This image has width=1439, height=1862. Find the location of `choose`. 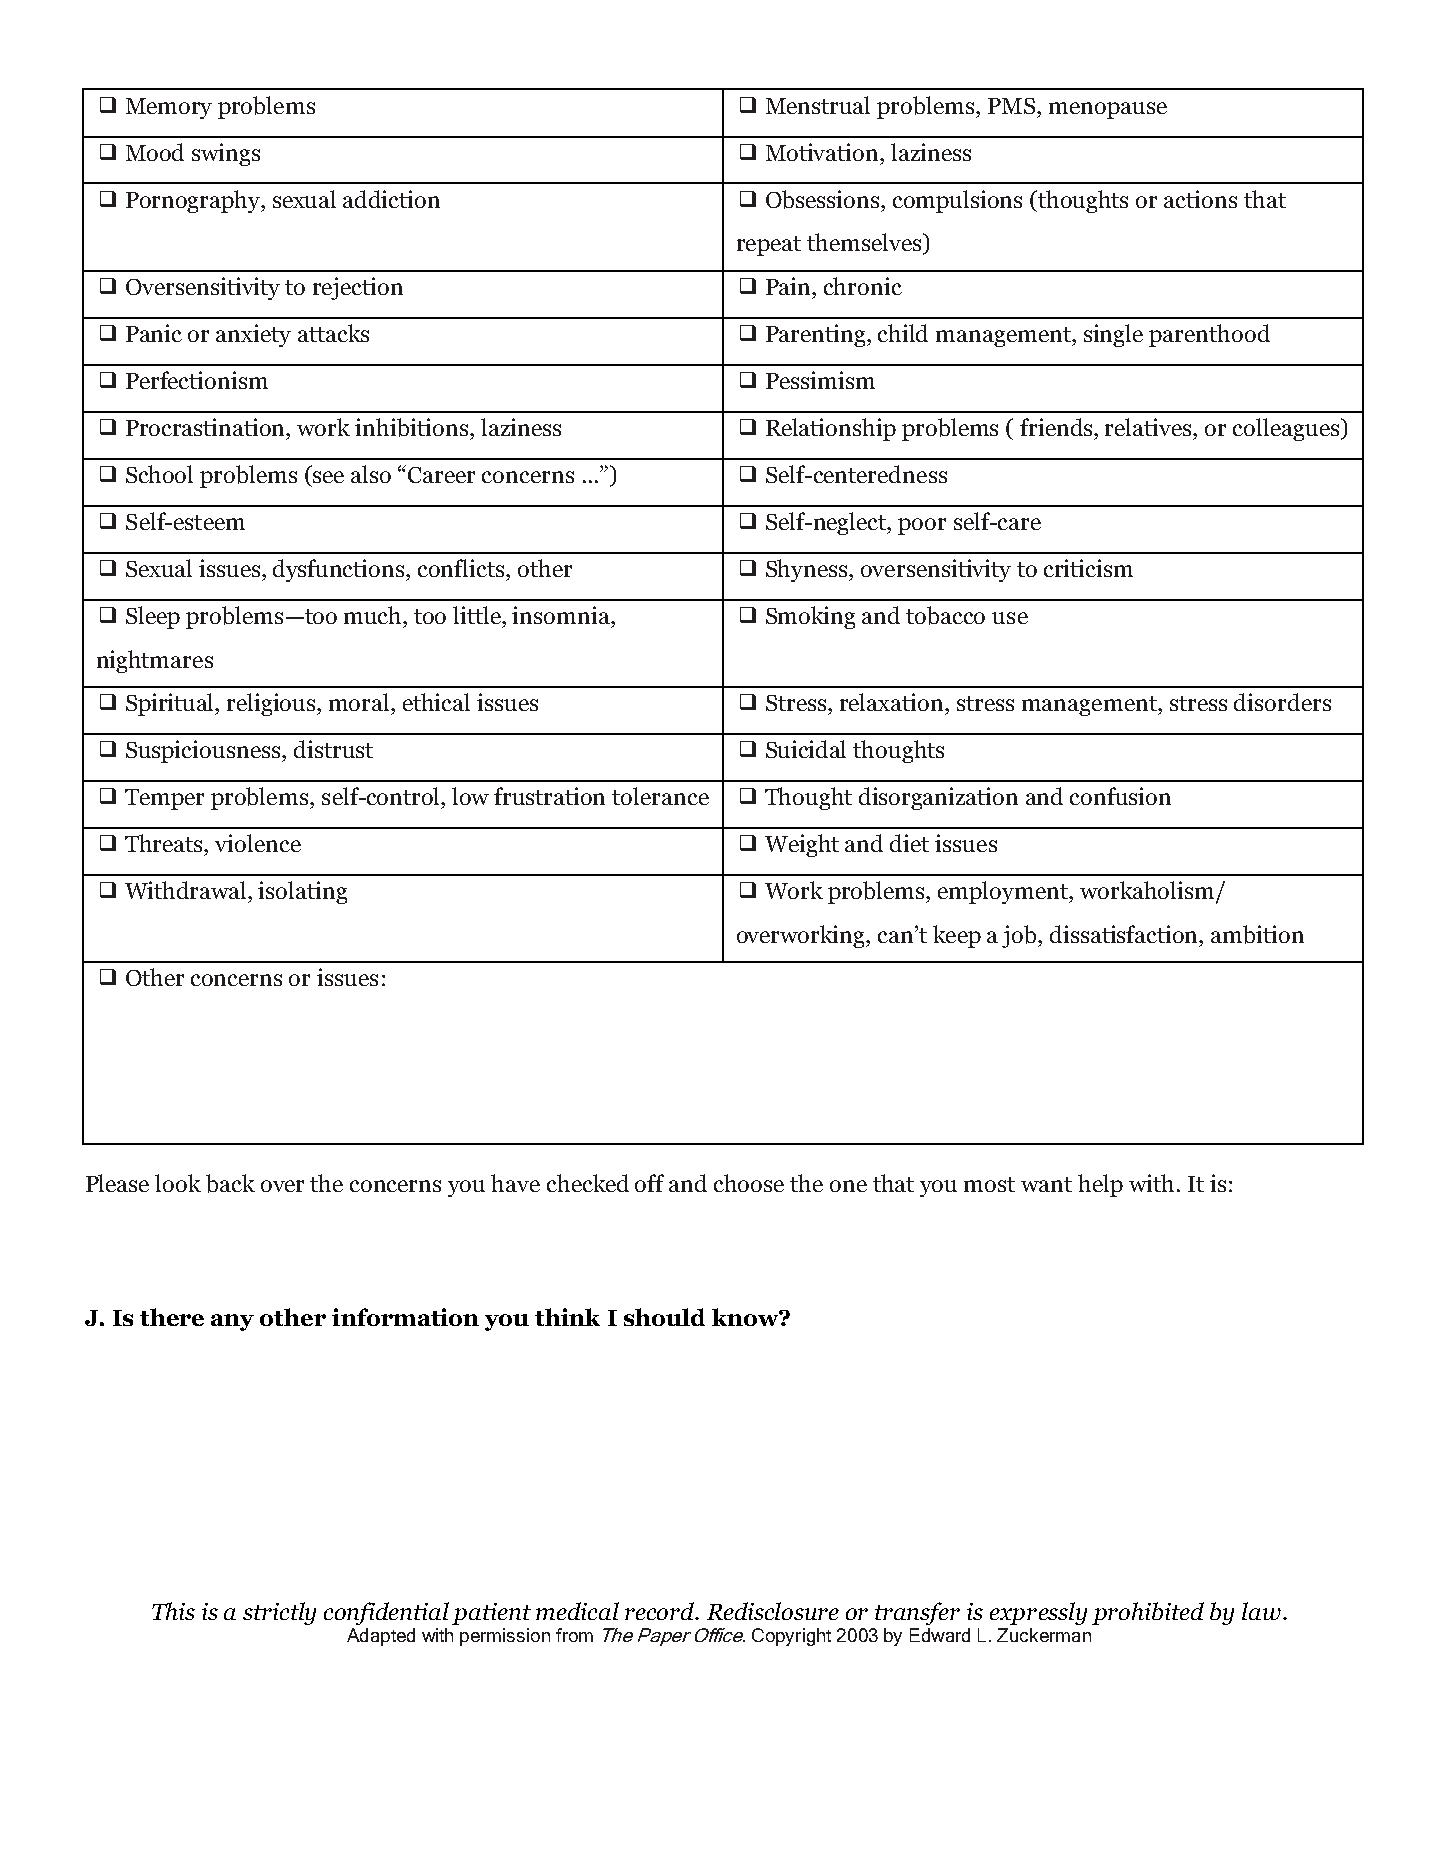

choose is located at coordinates (749, 1183).
